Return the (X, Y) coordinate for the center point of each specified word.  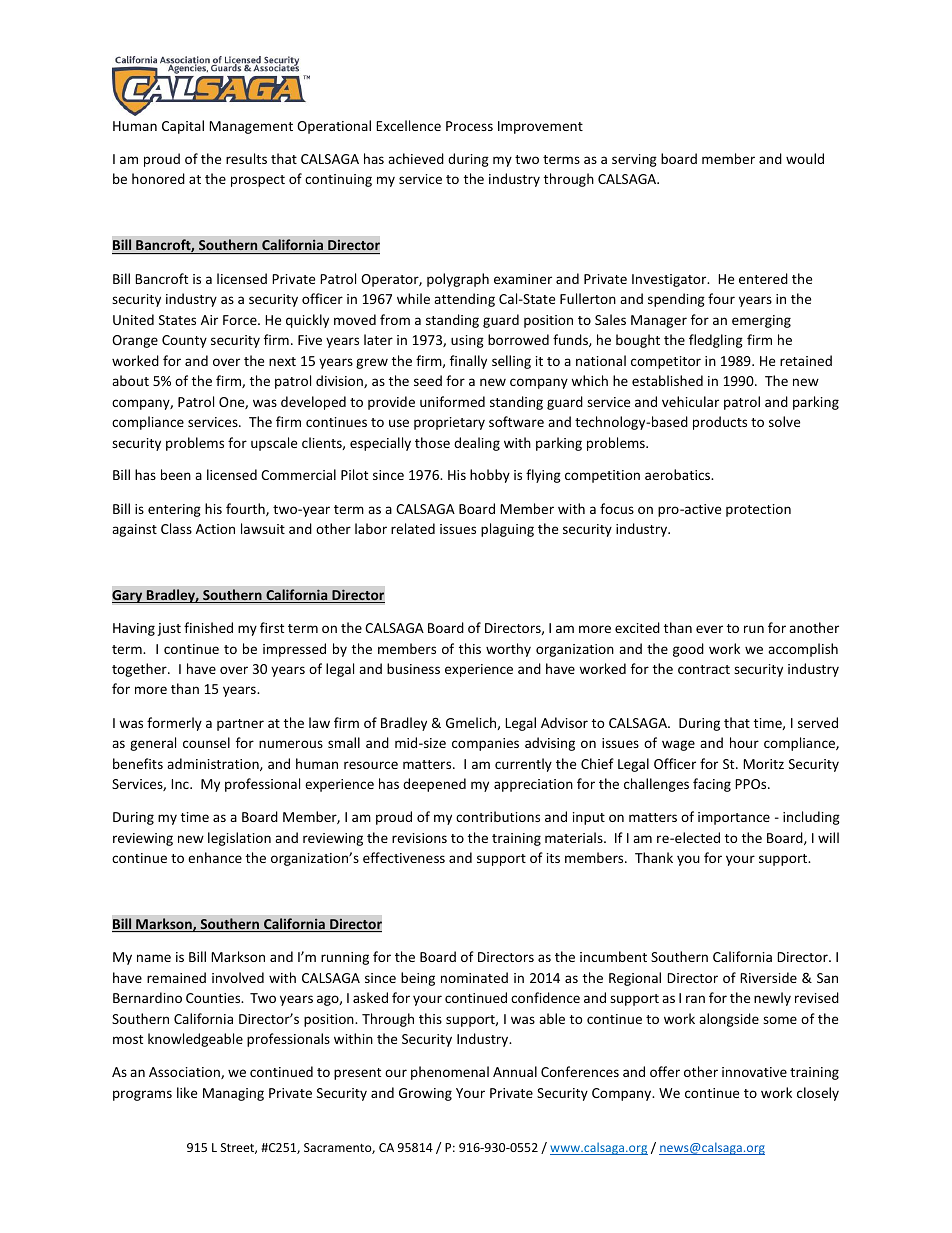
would (805, 158)
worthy (508, 650)
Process (469, 126)
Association (185, 1073)
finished (208, 627)
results (246, 158)
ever (709, 629)
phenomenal (450, 1073)
